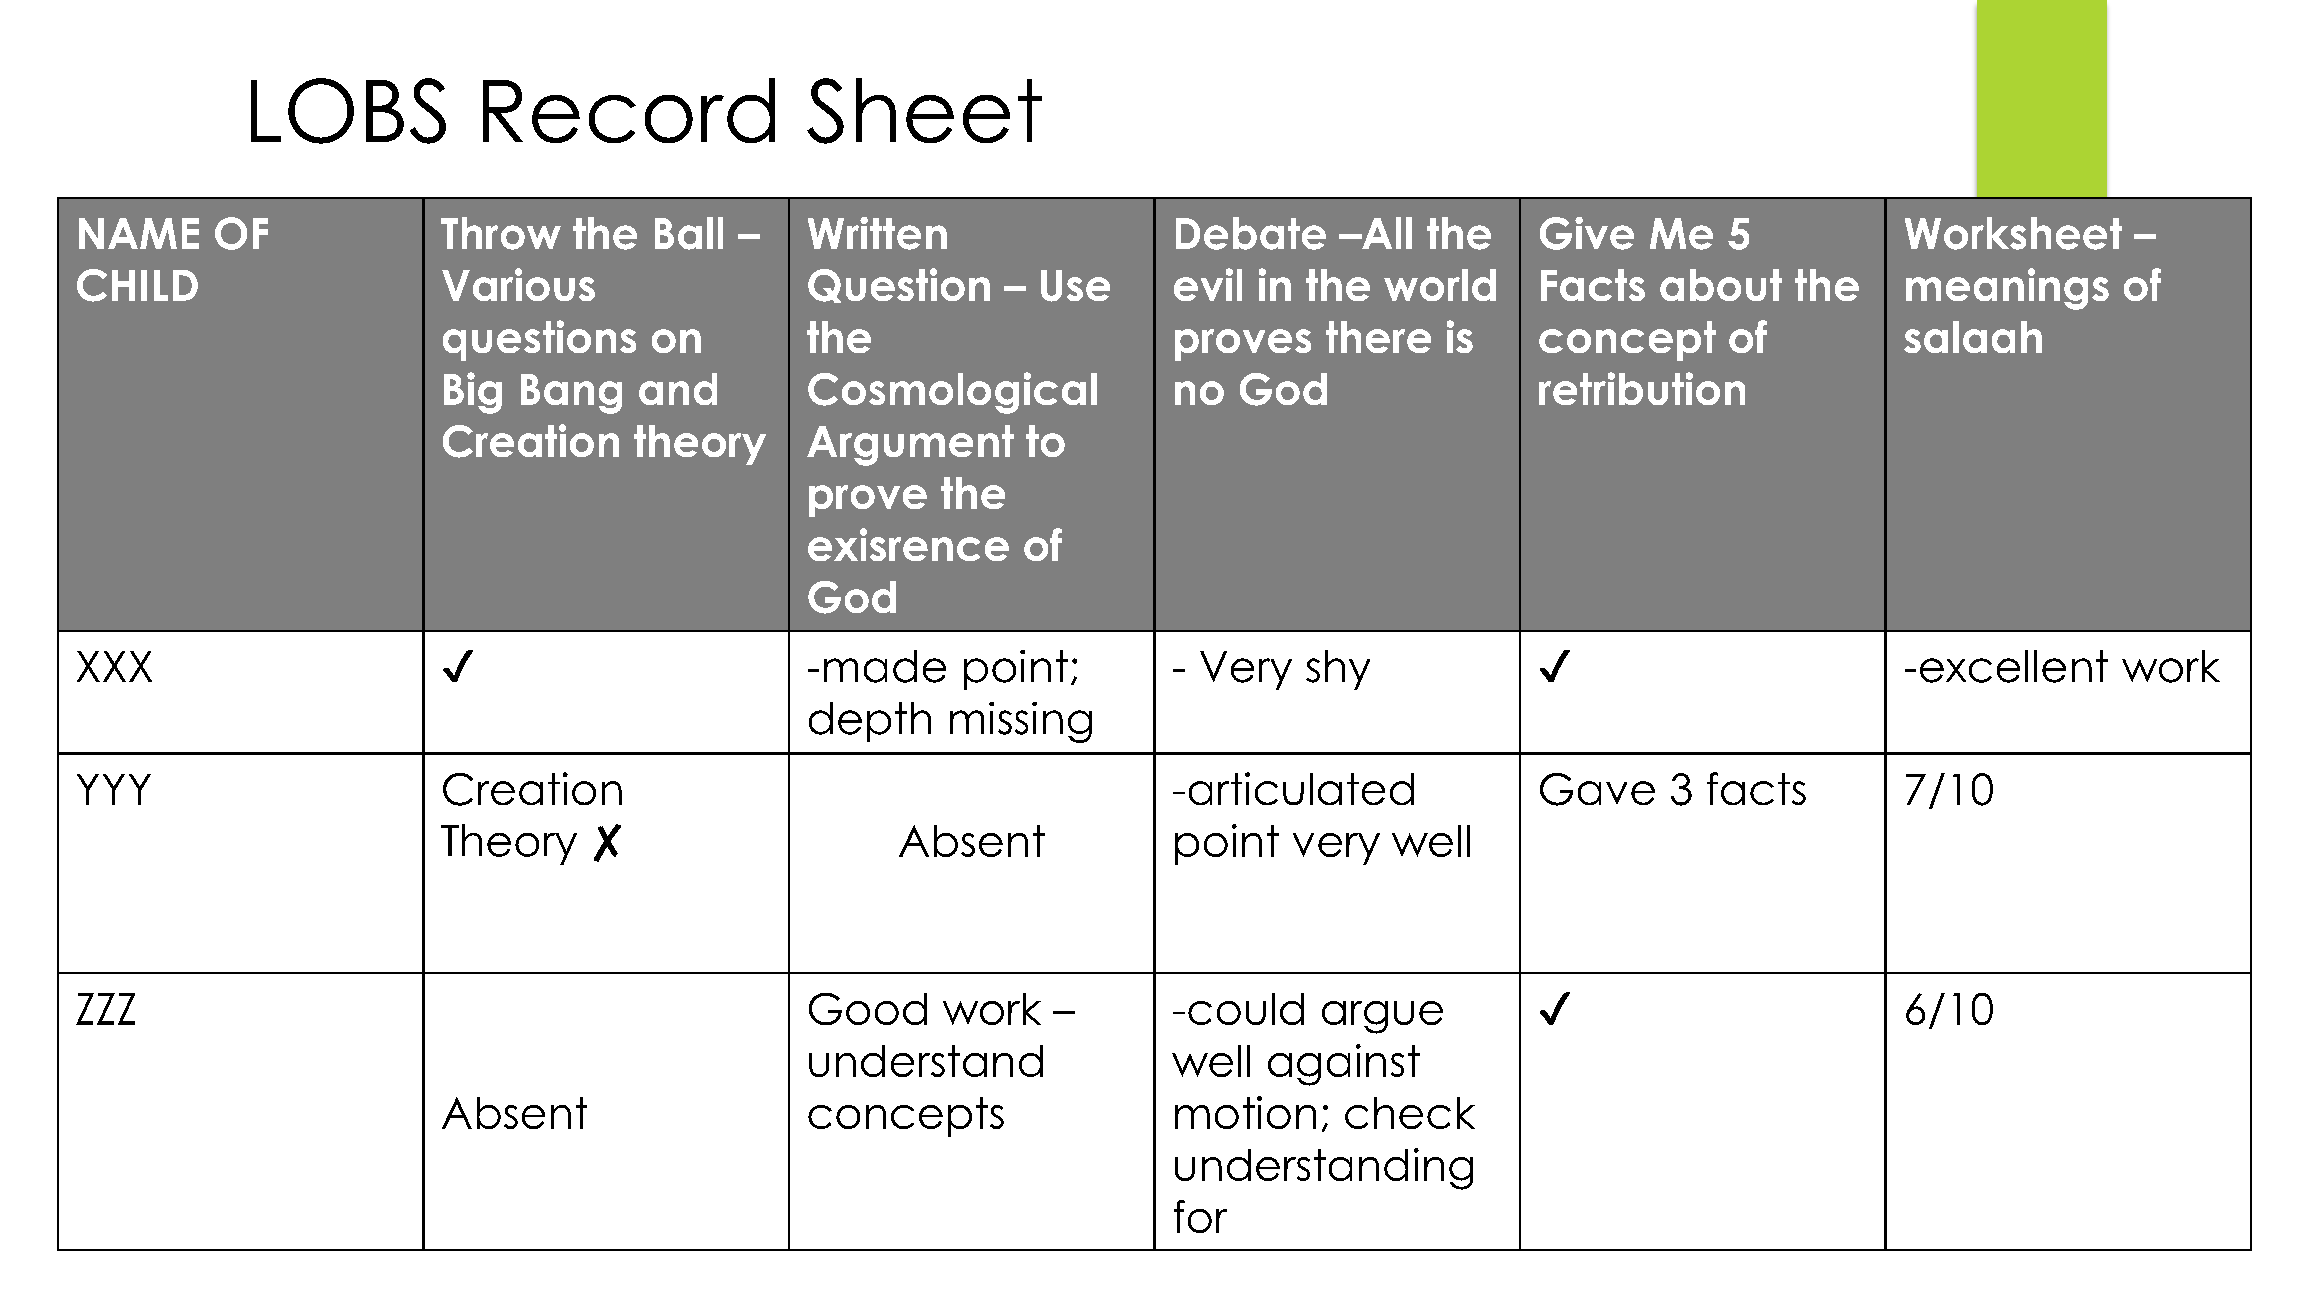 Image resolution: width=2309 pixels, height=1299 pixels. Describe the element at coordinates (114, 666) in the screenshot. I see `XXX` at that location.
